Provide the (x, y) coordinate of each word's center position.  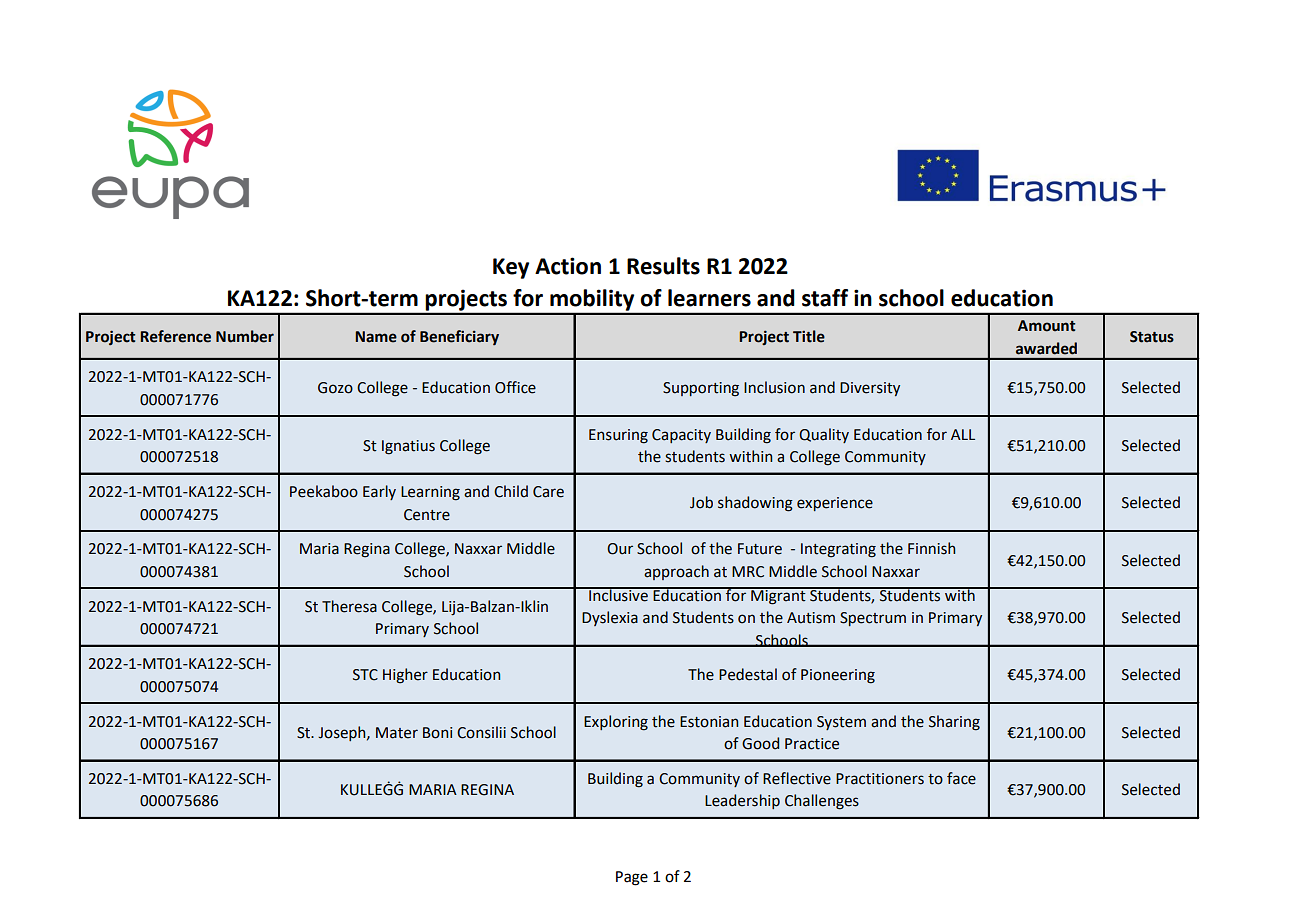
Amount (1046, 326)
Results (663, 266)
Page (632, 878)
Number (245, 336)
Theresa (349, 606)
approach (676, 572)
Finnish (931, 548)
